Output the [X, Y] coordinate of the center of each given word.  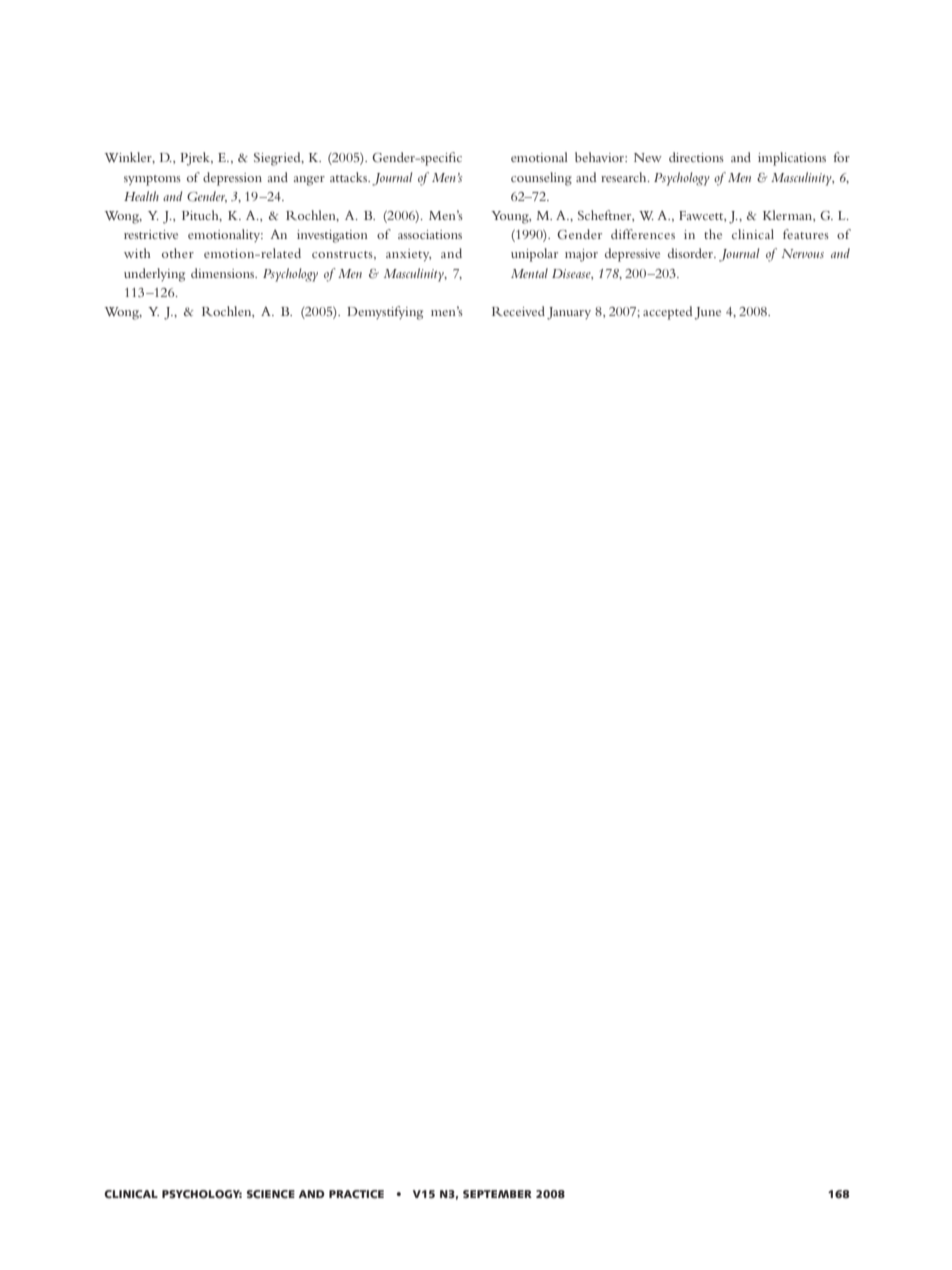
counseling [541, 179]
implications [792, 159]
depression [232, 179]
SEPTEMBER [497, 1194]
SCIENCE [271, 1194]
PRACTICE [356, 1194]
